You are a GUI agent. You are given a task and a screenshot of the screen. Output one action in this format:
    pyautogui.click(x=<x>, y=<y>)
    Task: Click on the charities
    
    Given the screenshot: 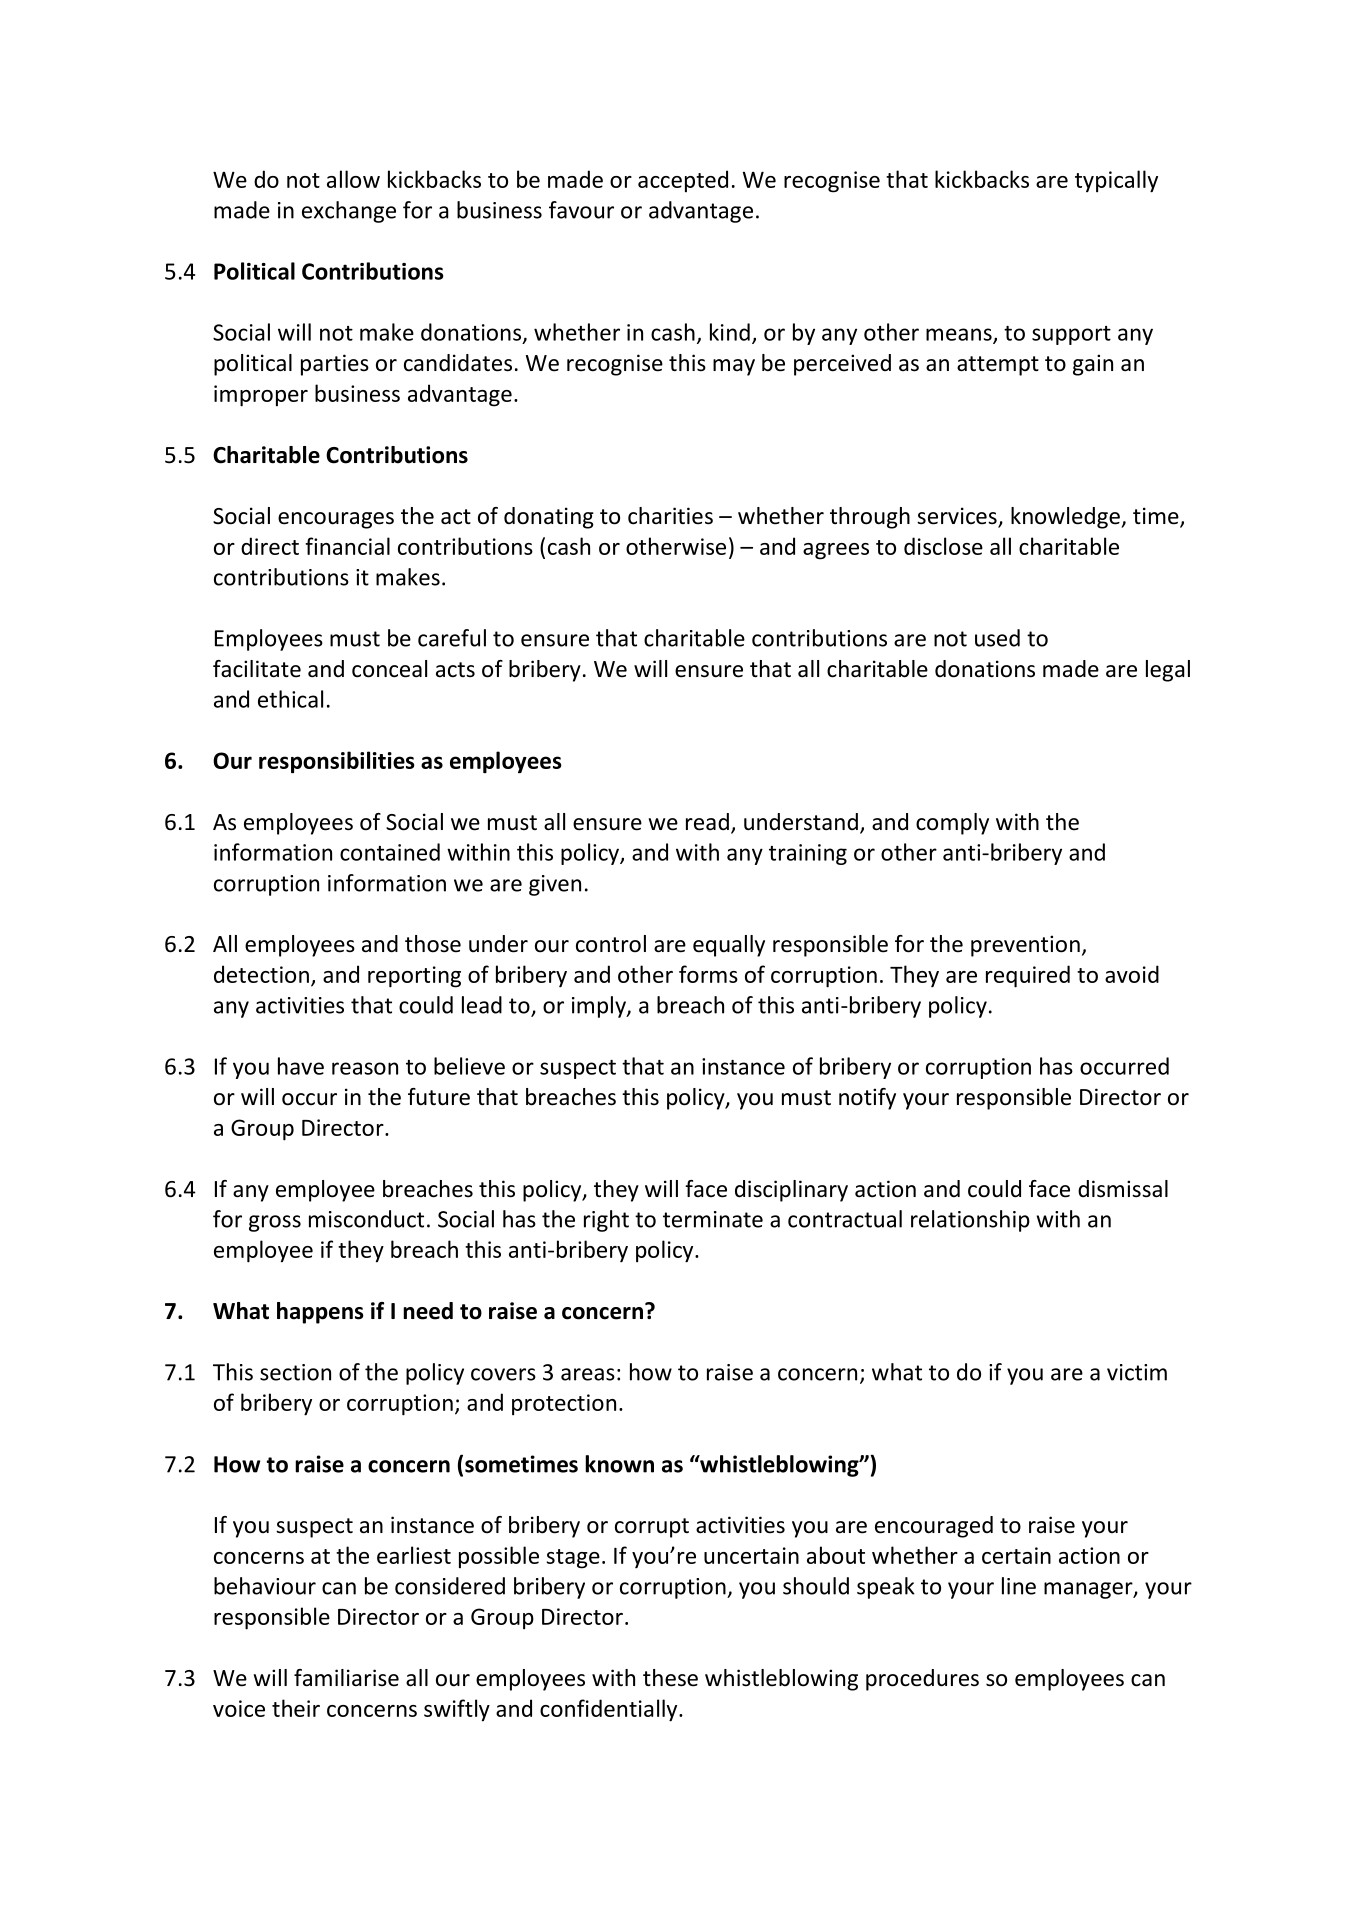 What is the action you would take?
    pyautogui.click(x=670, y=516)
